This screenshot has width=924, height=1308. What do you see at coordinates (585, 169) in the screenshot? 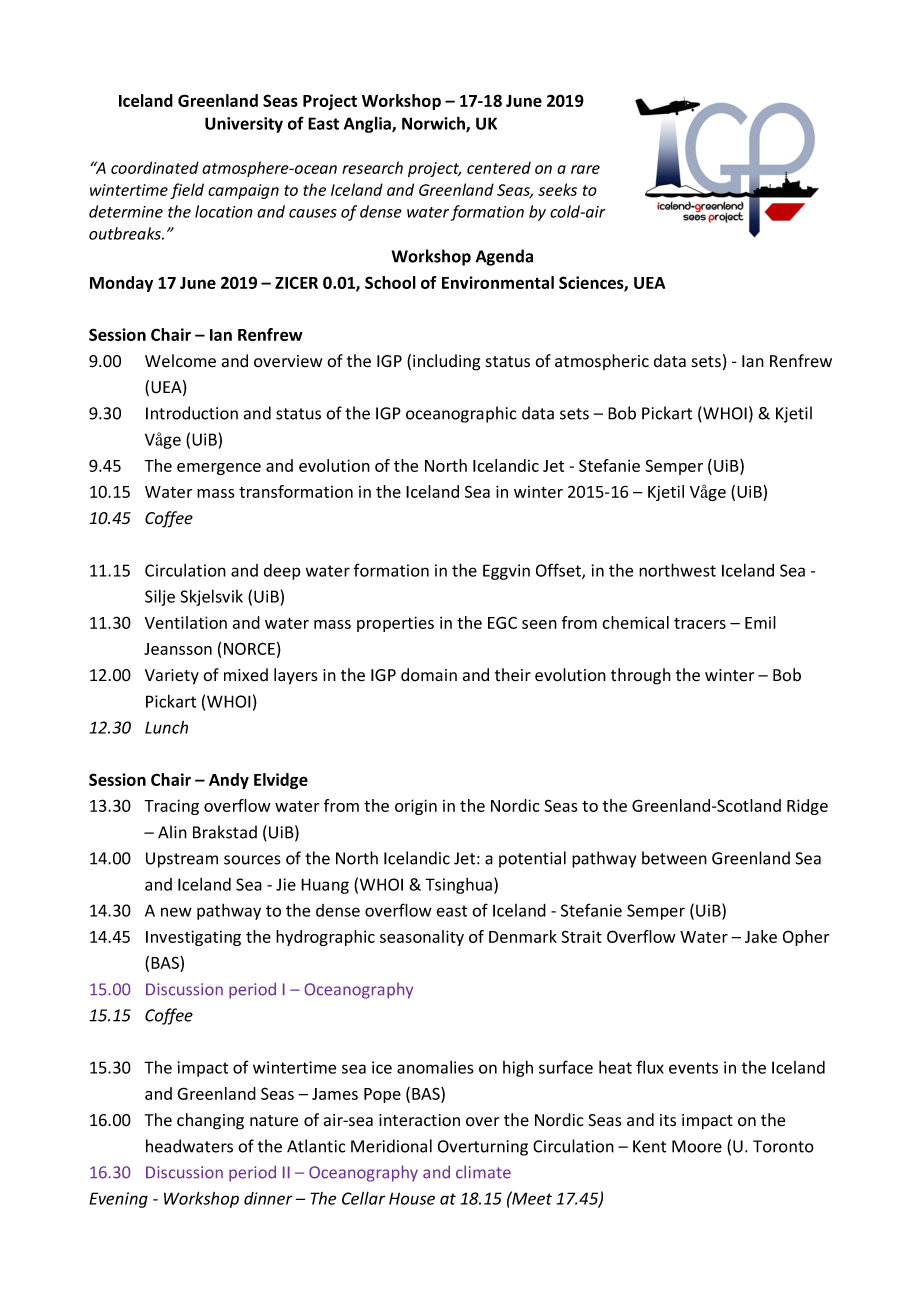
I see `rare` at bounding box center [585, 169].
